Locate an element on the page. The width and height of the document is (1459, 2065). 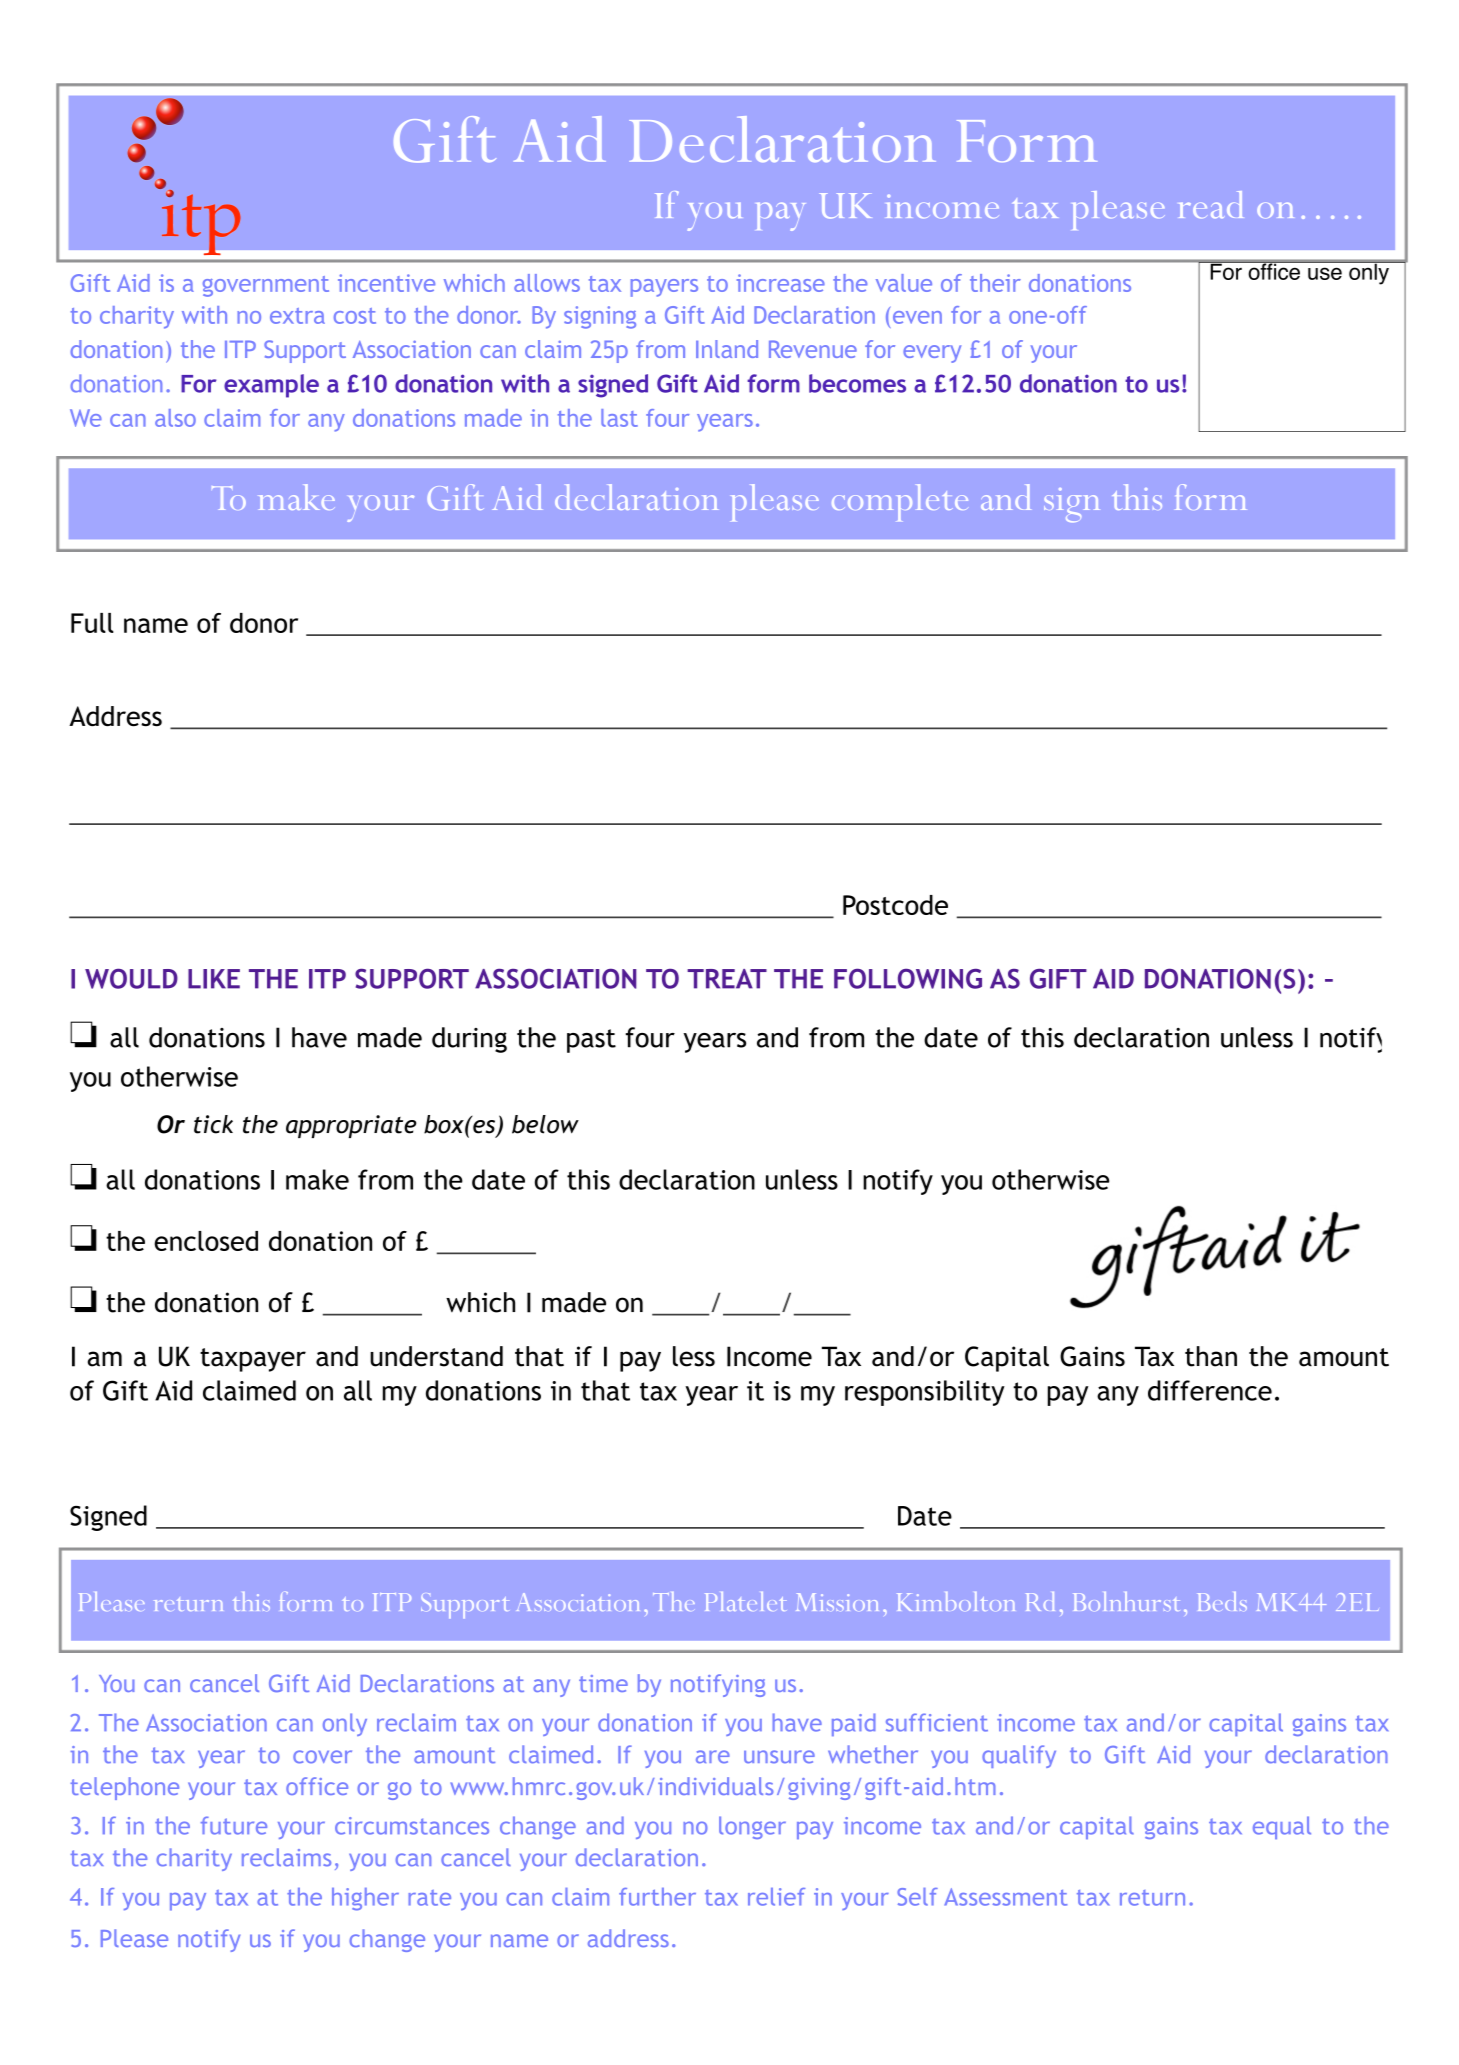
government is located at coordinates (266, 286).
